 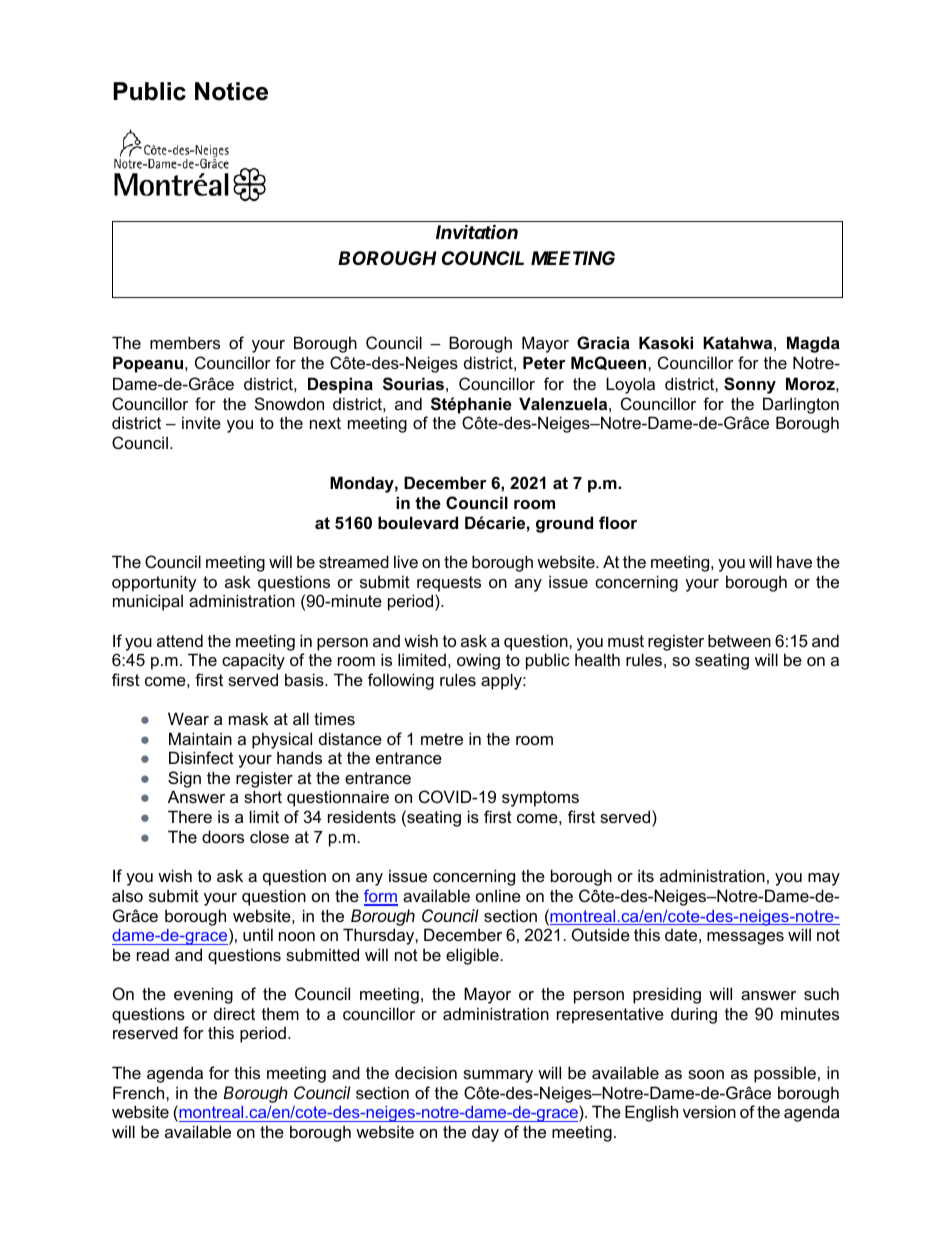 I want to click on French, so click(x=140, y=1092).
